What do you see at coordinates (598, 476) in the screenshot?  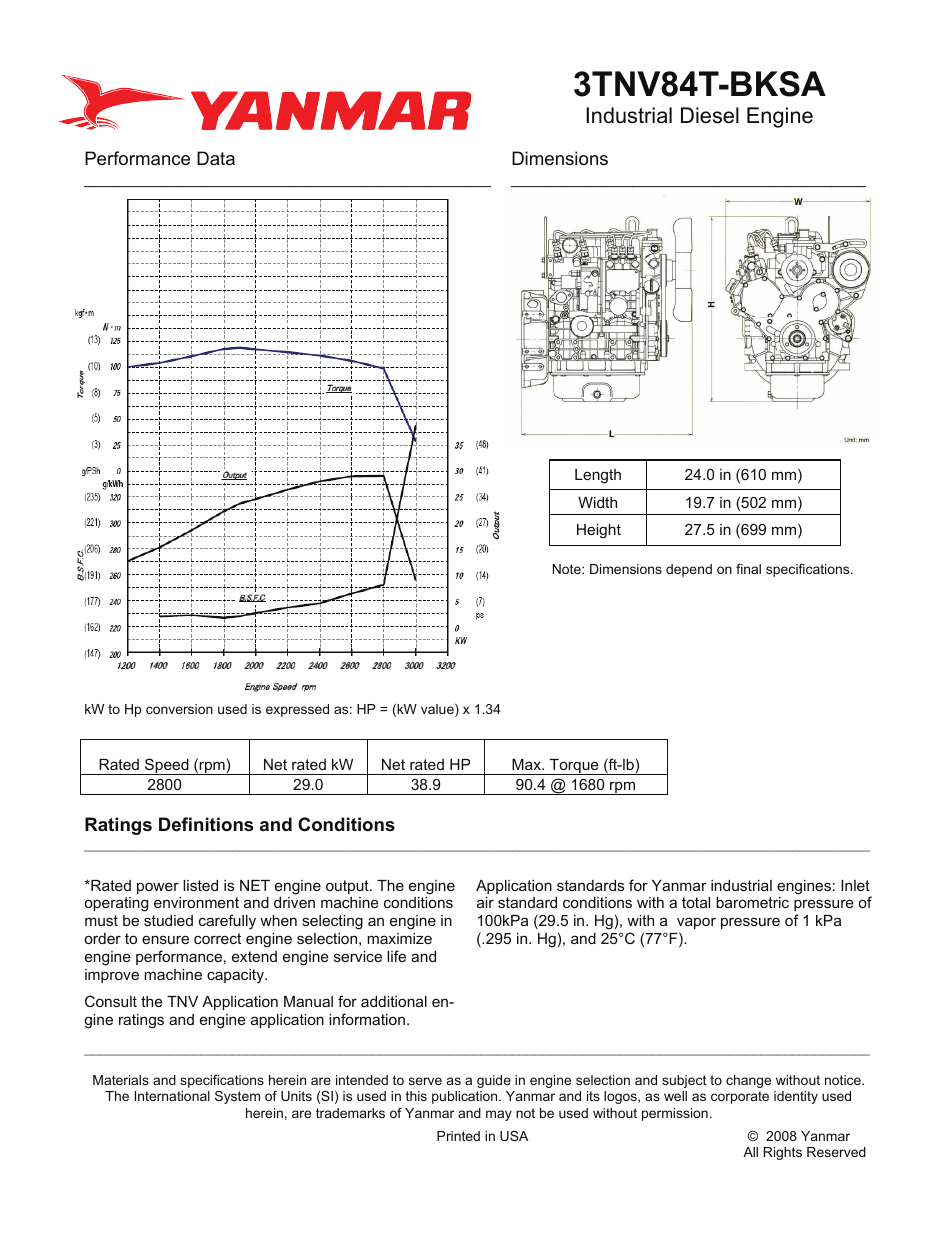 I see `Length` at bounding box center [598, 476].
